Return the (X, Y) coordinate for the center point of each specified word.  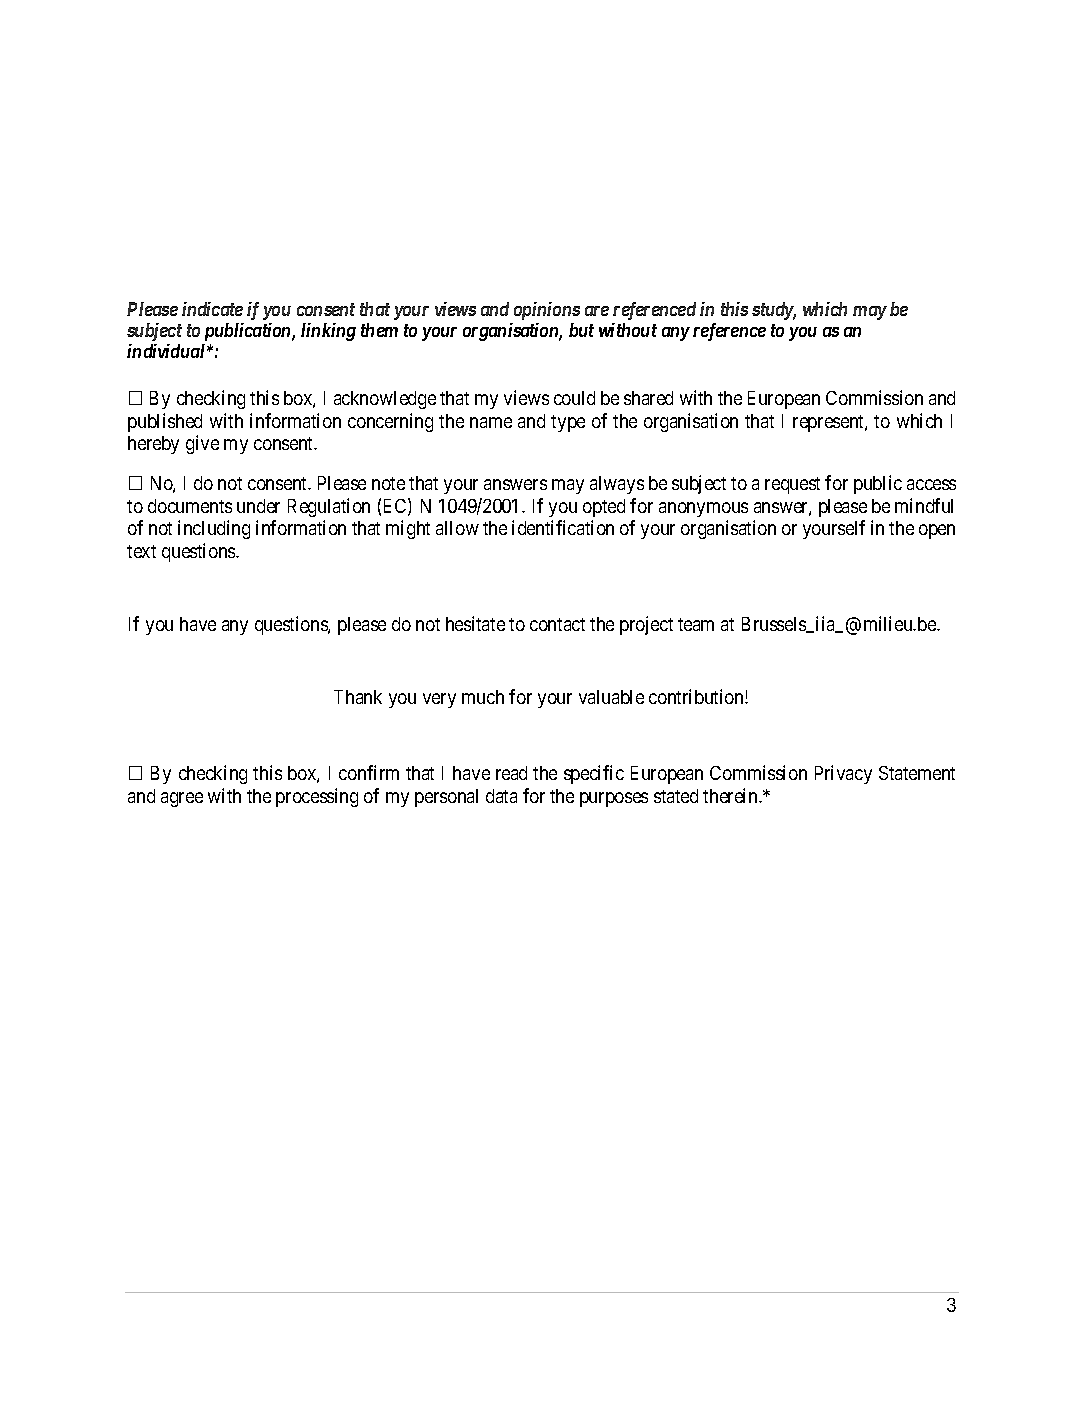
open (937, 531)
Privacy (843, 774)
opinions (547, 311)
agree (182, 799)
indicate (212, 309)
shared (648, 398)
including (214, 529)
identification (563, 527)
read (511, 773)
